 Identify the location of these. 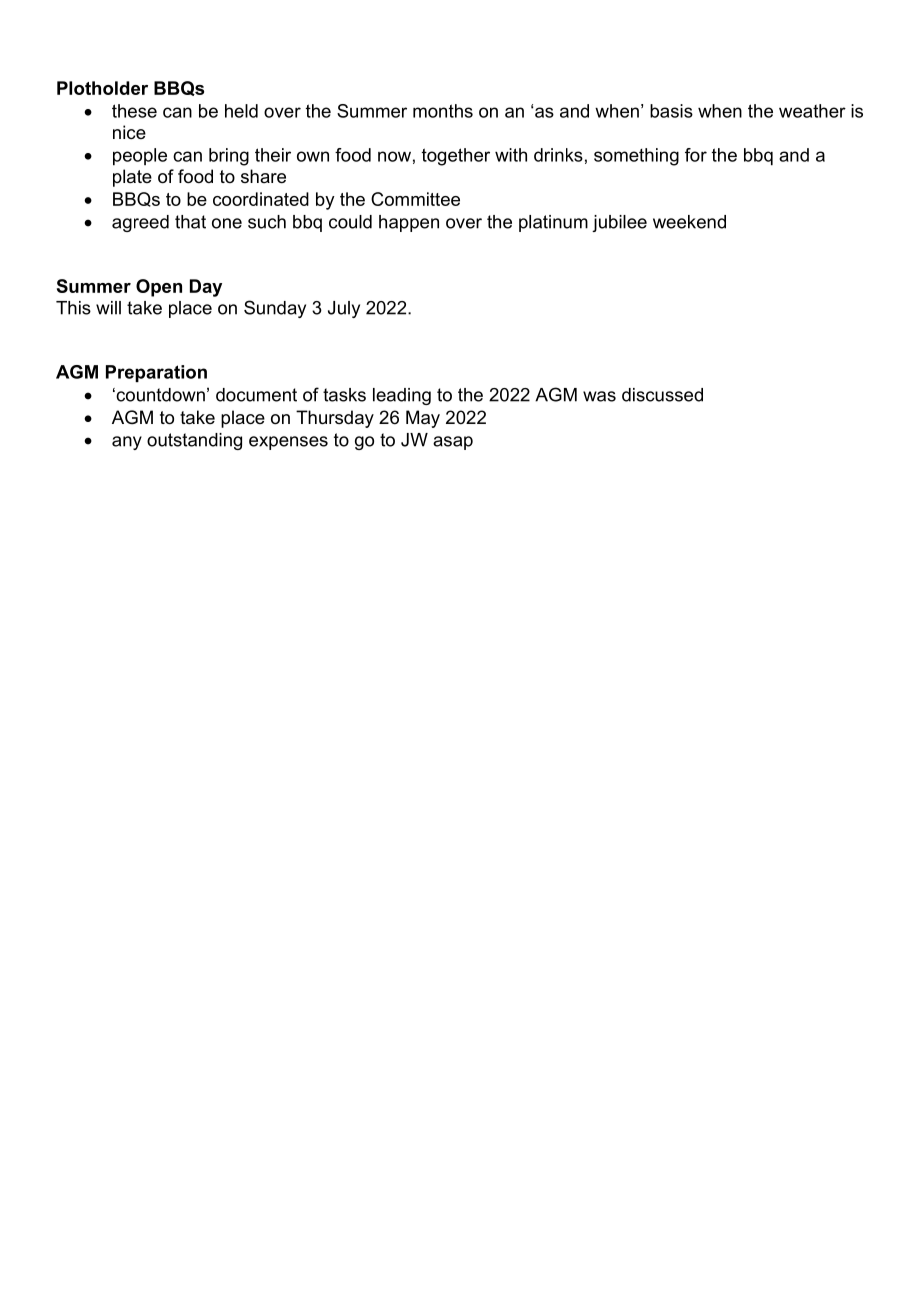
(134, 111).
